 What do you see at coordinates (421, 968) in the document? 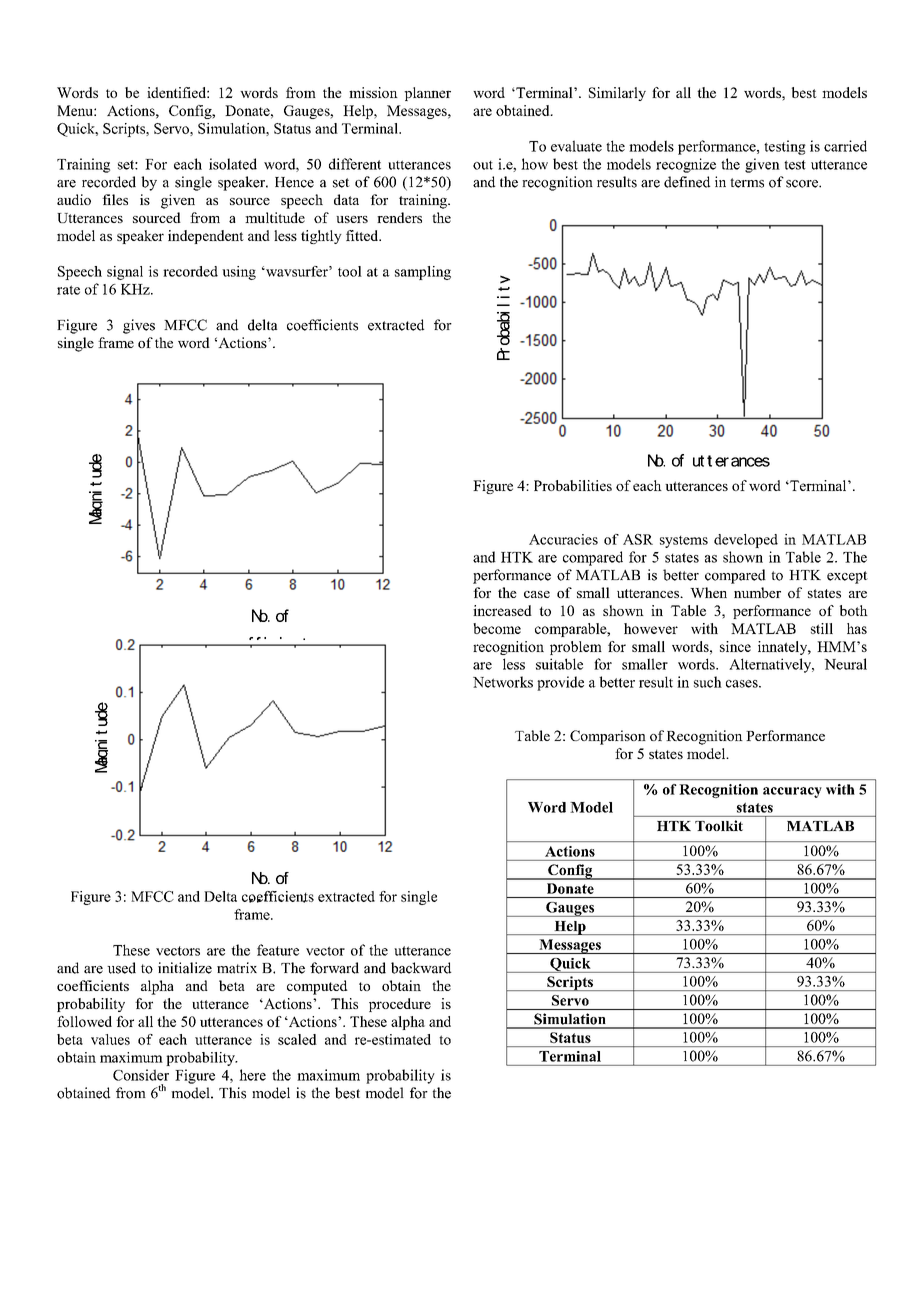
I see `backward` at bounding box center [421, 968].
